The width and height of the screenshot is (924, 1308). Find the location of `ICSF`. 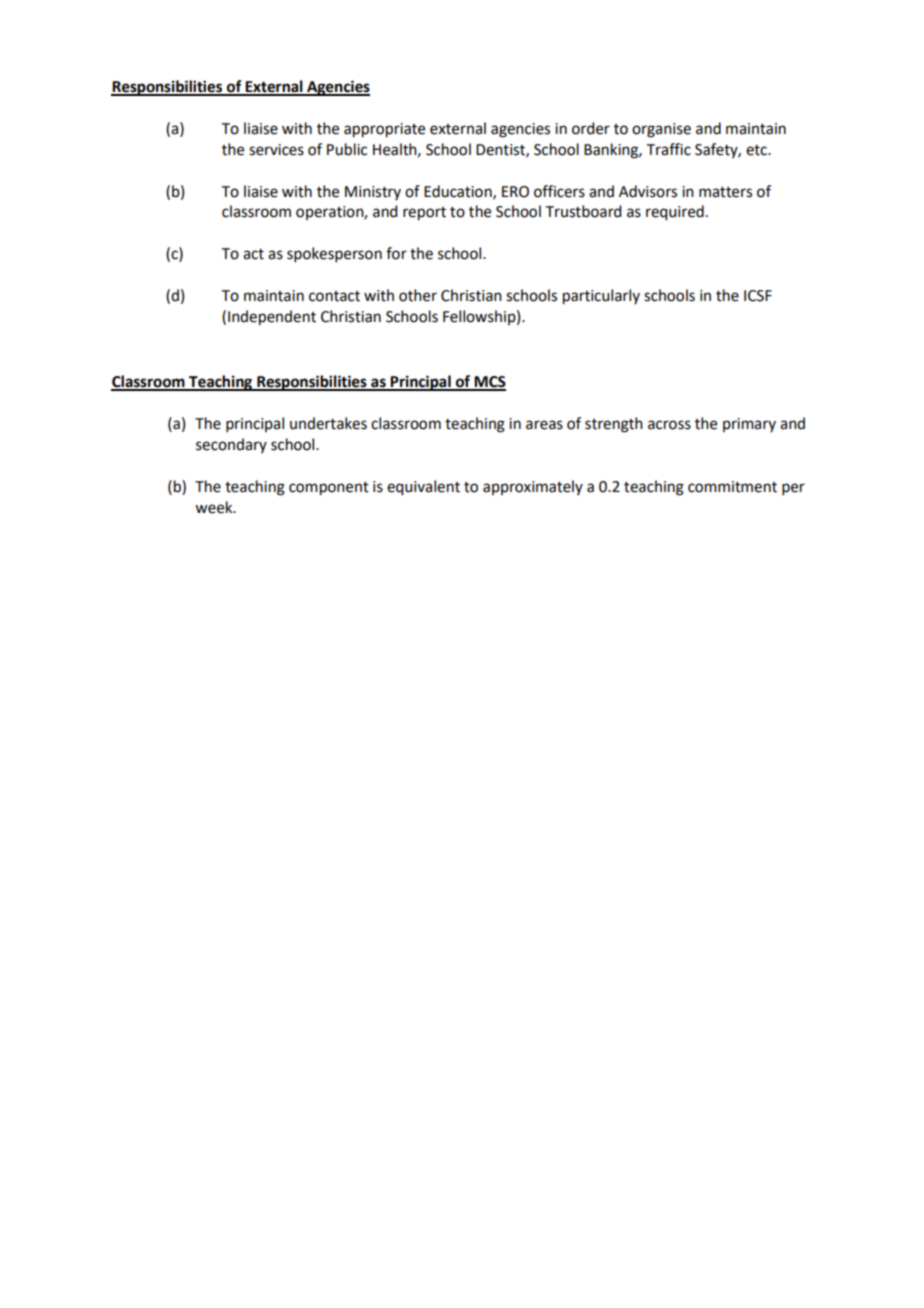

ICSF is located at coordinates (758, 296).
